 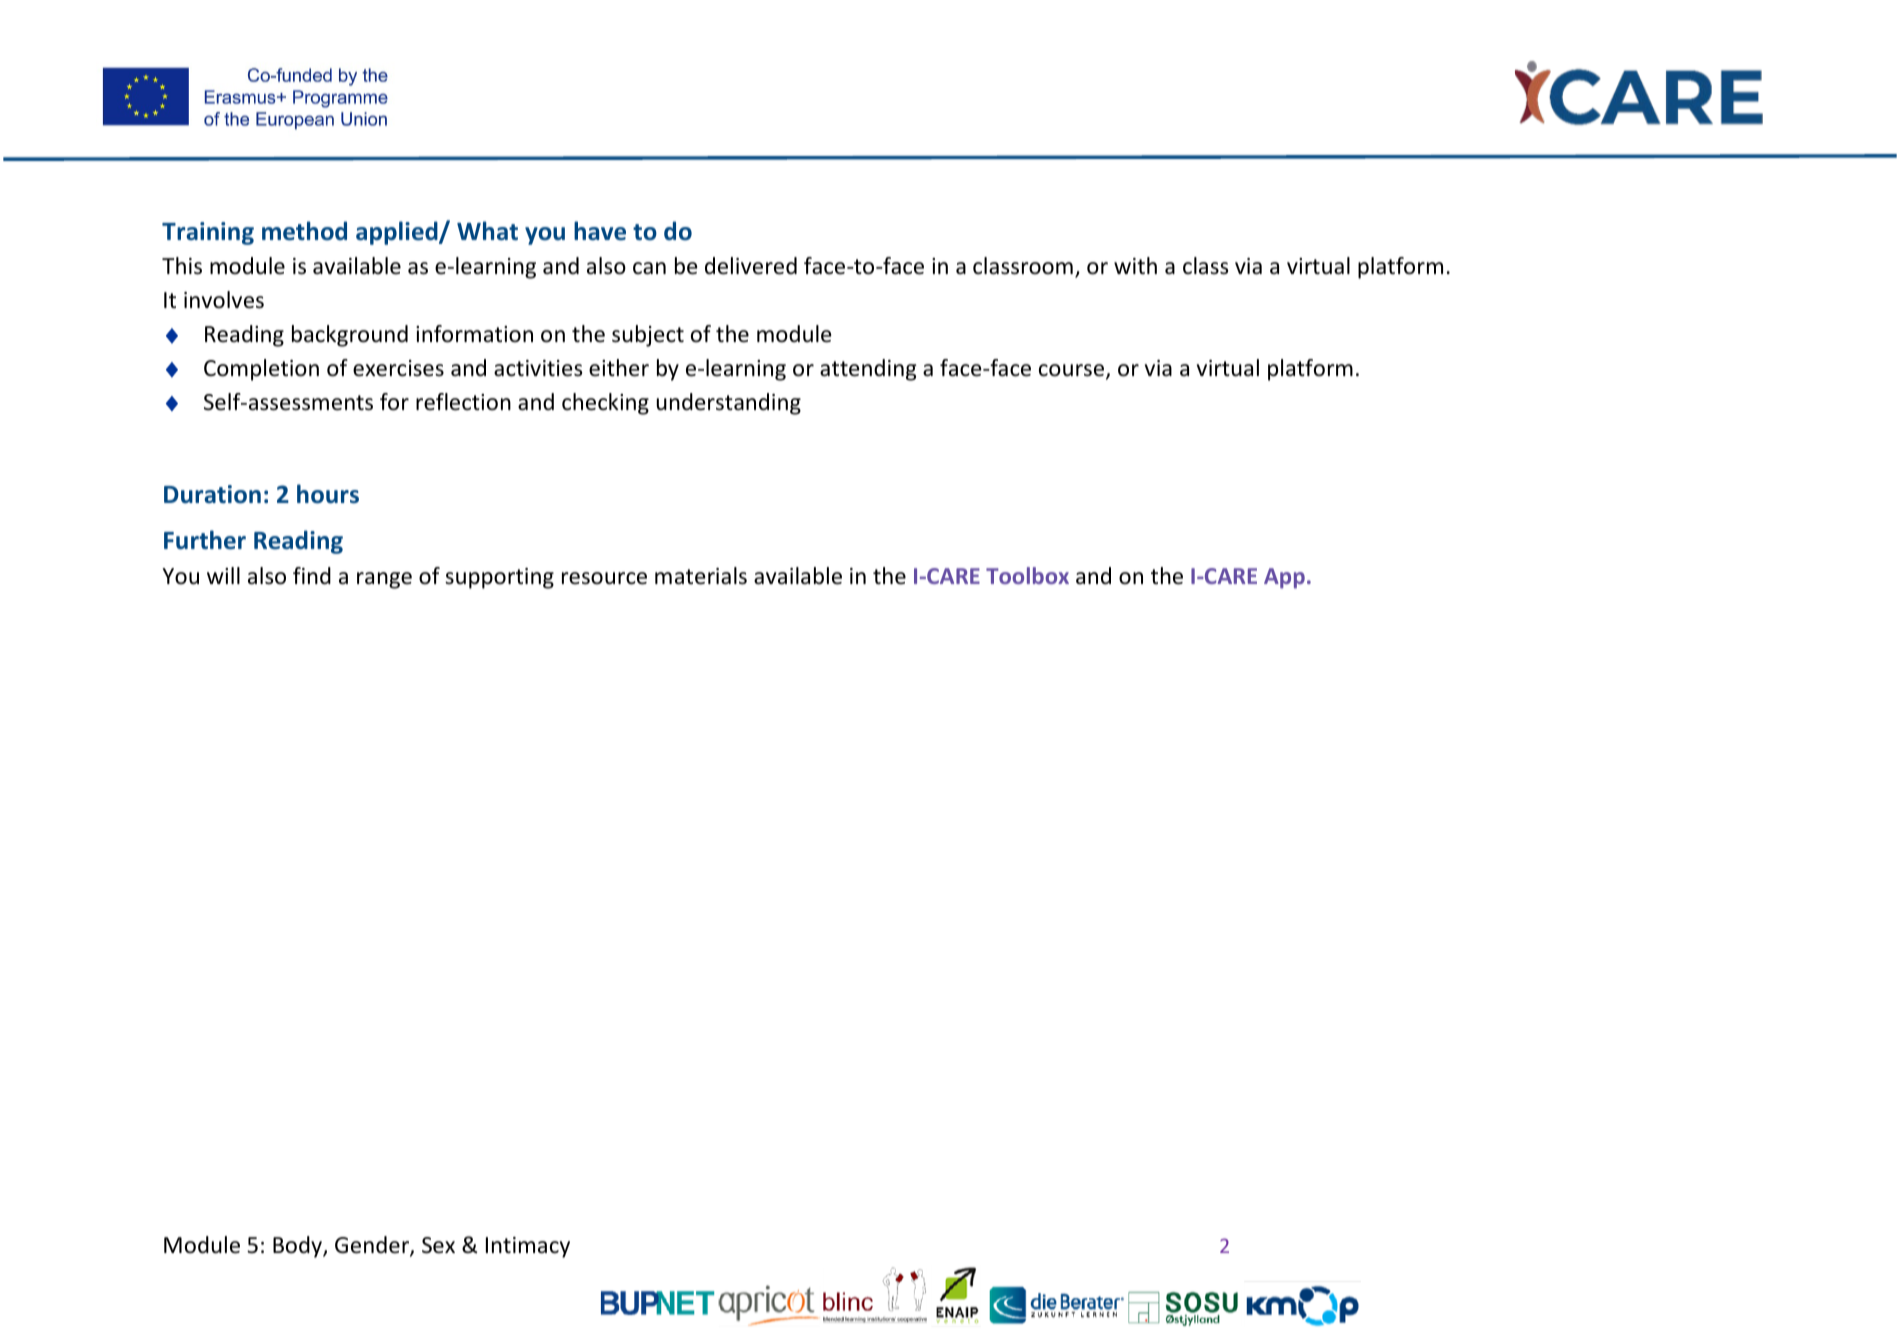 What do you see at coordinates (604, 578) in the screenshot?
I see `resource` at bounding box center [604, 578].
